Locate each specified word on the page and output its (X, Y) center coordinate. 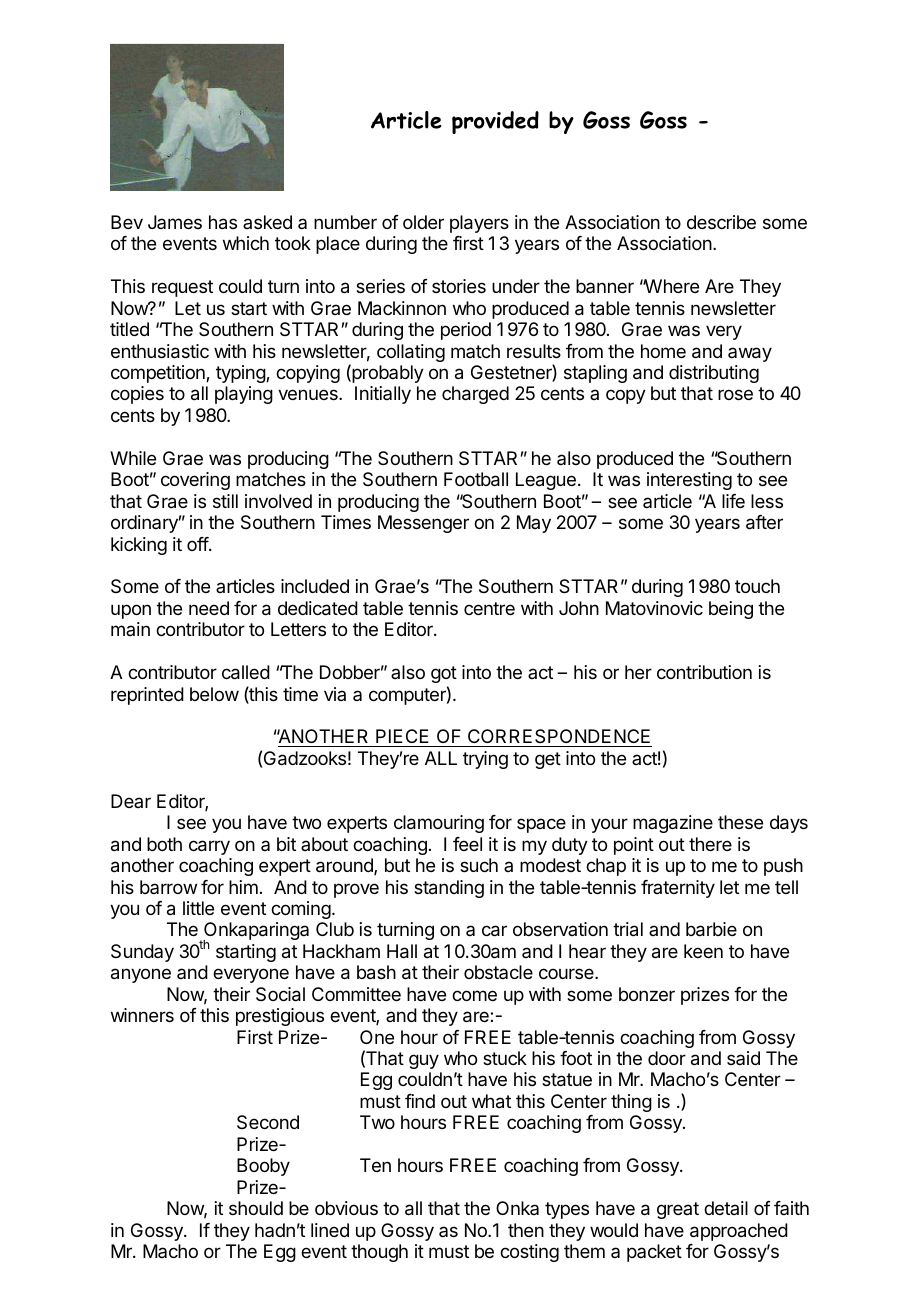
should (256, 1208)
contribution (704, 672)
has (223, 222)
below (214, 694)
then (526, 1230)
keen (703, 951)
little (198, 908)
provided (495, 122)
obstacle (498, 972)
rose (735, 394)
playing (244, 395)
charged (475, 395)
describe (721, 222)
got (444, 674)
